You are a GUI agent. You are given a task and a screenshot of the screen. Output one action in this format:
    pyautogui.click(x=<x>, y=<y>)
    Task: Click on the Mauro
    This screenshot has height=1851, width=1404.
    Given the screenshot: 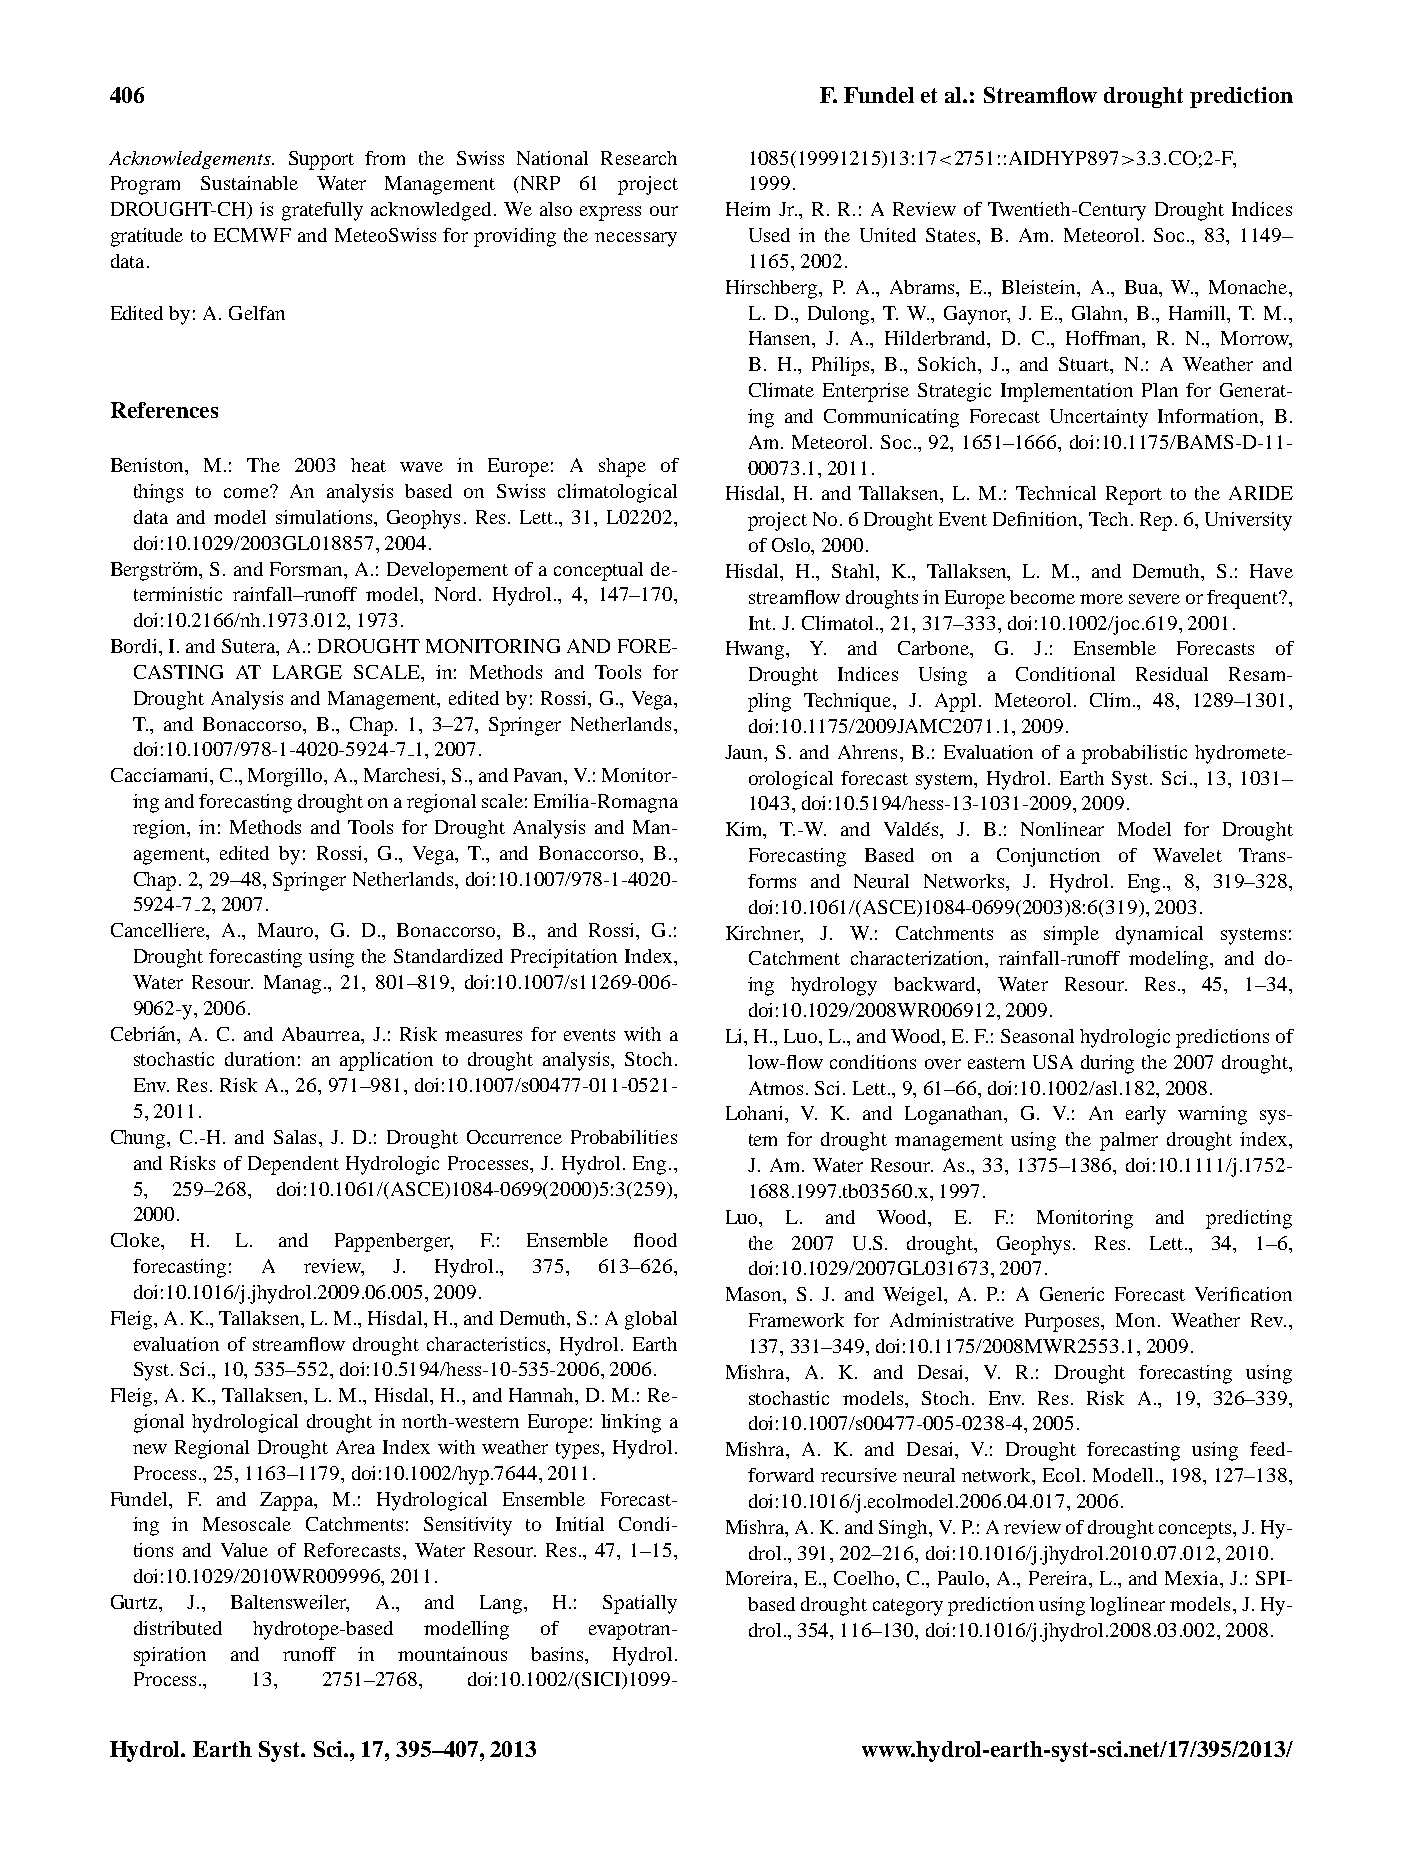 What is the action you would take?
    pyautogui.click(x=287, y=930)
